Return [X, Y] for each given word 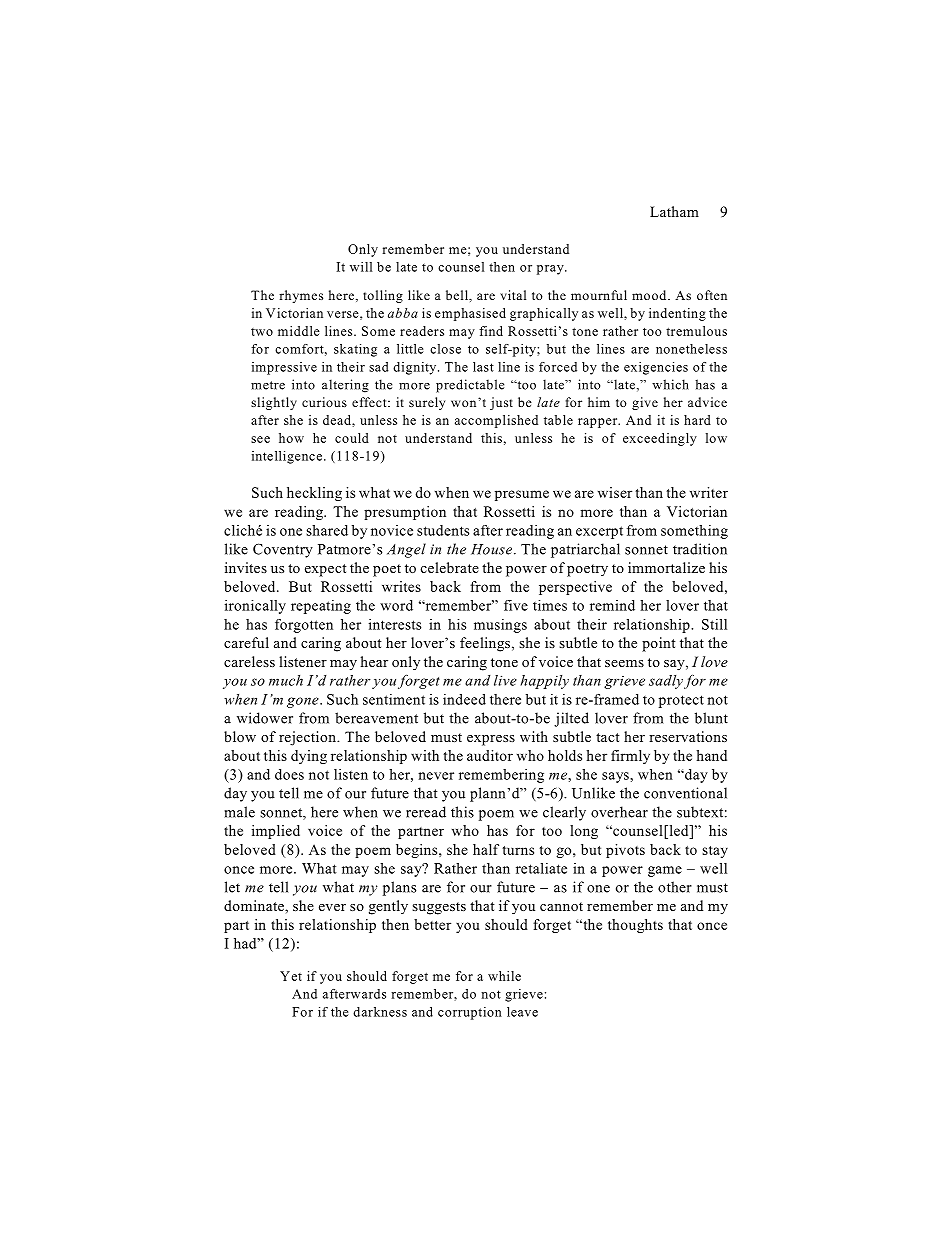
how [291, 438]
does [289, 774]
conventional [685, 793]
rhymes [301, 296]
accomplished [496, 421]
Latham [674, 211]
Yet [291, 976]
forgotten [304, 626]
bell [458, 295]
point [659, 644]
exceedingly [660, 439]
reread [426, 812]
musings [500, 626]
